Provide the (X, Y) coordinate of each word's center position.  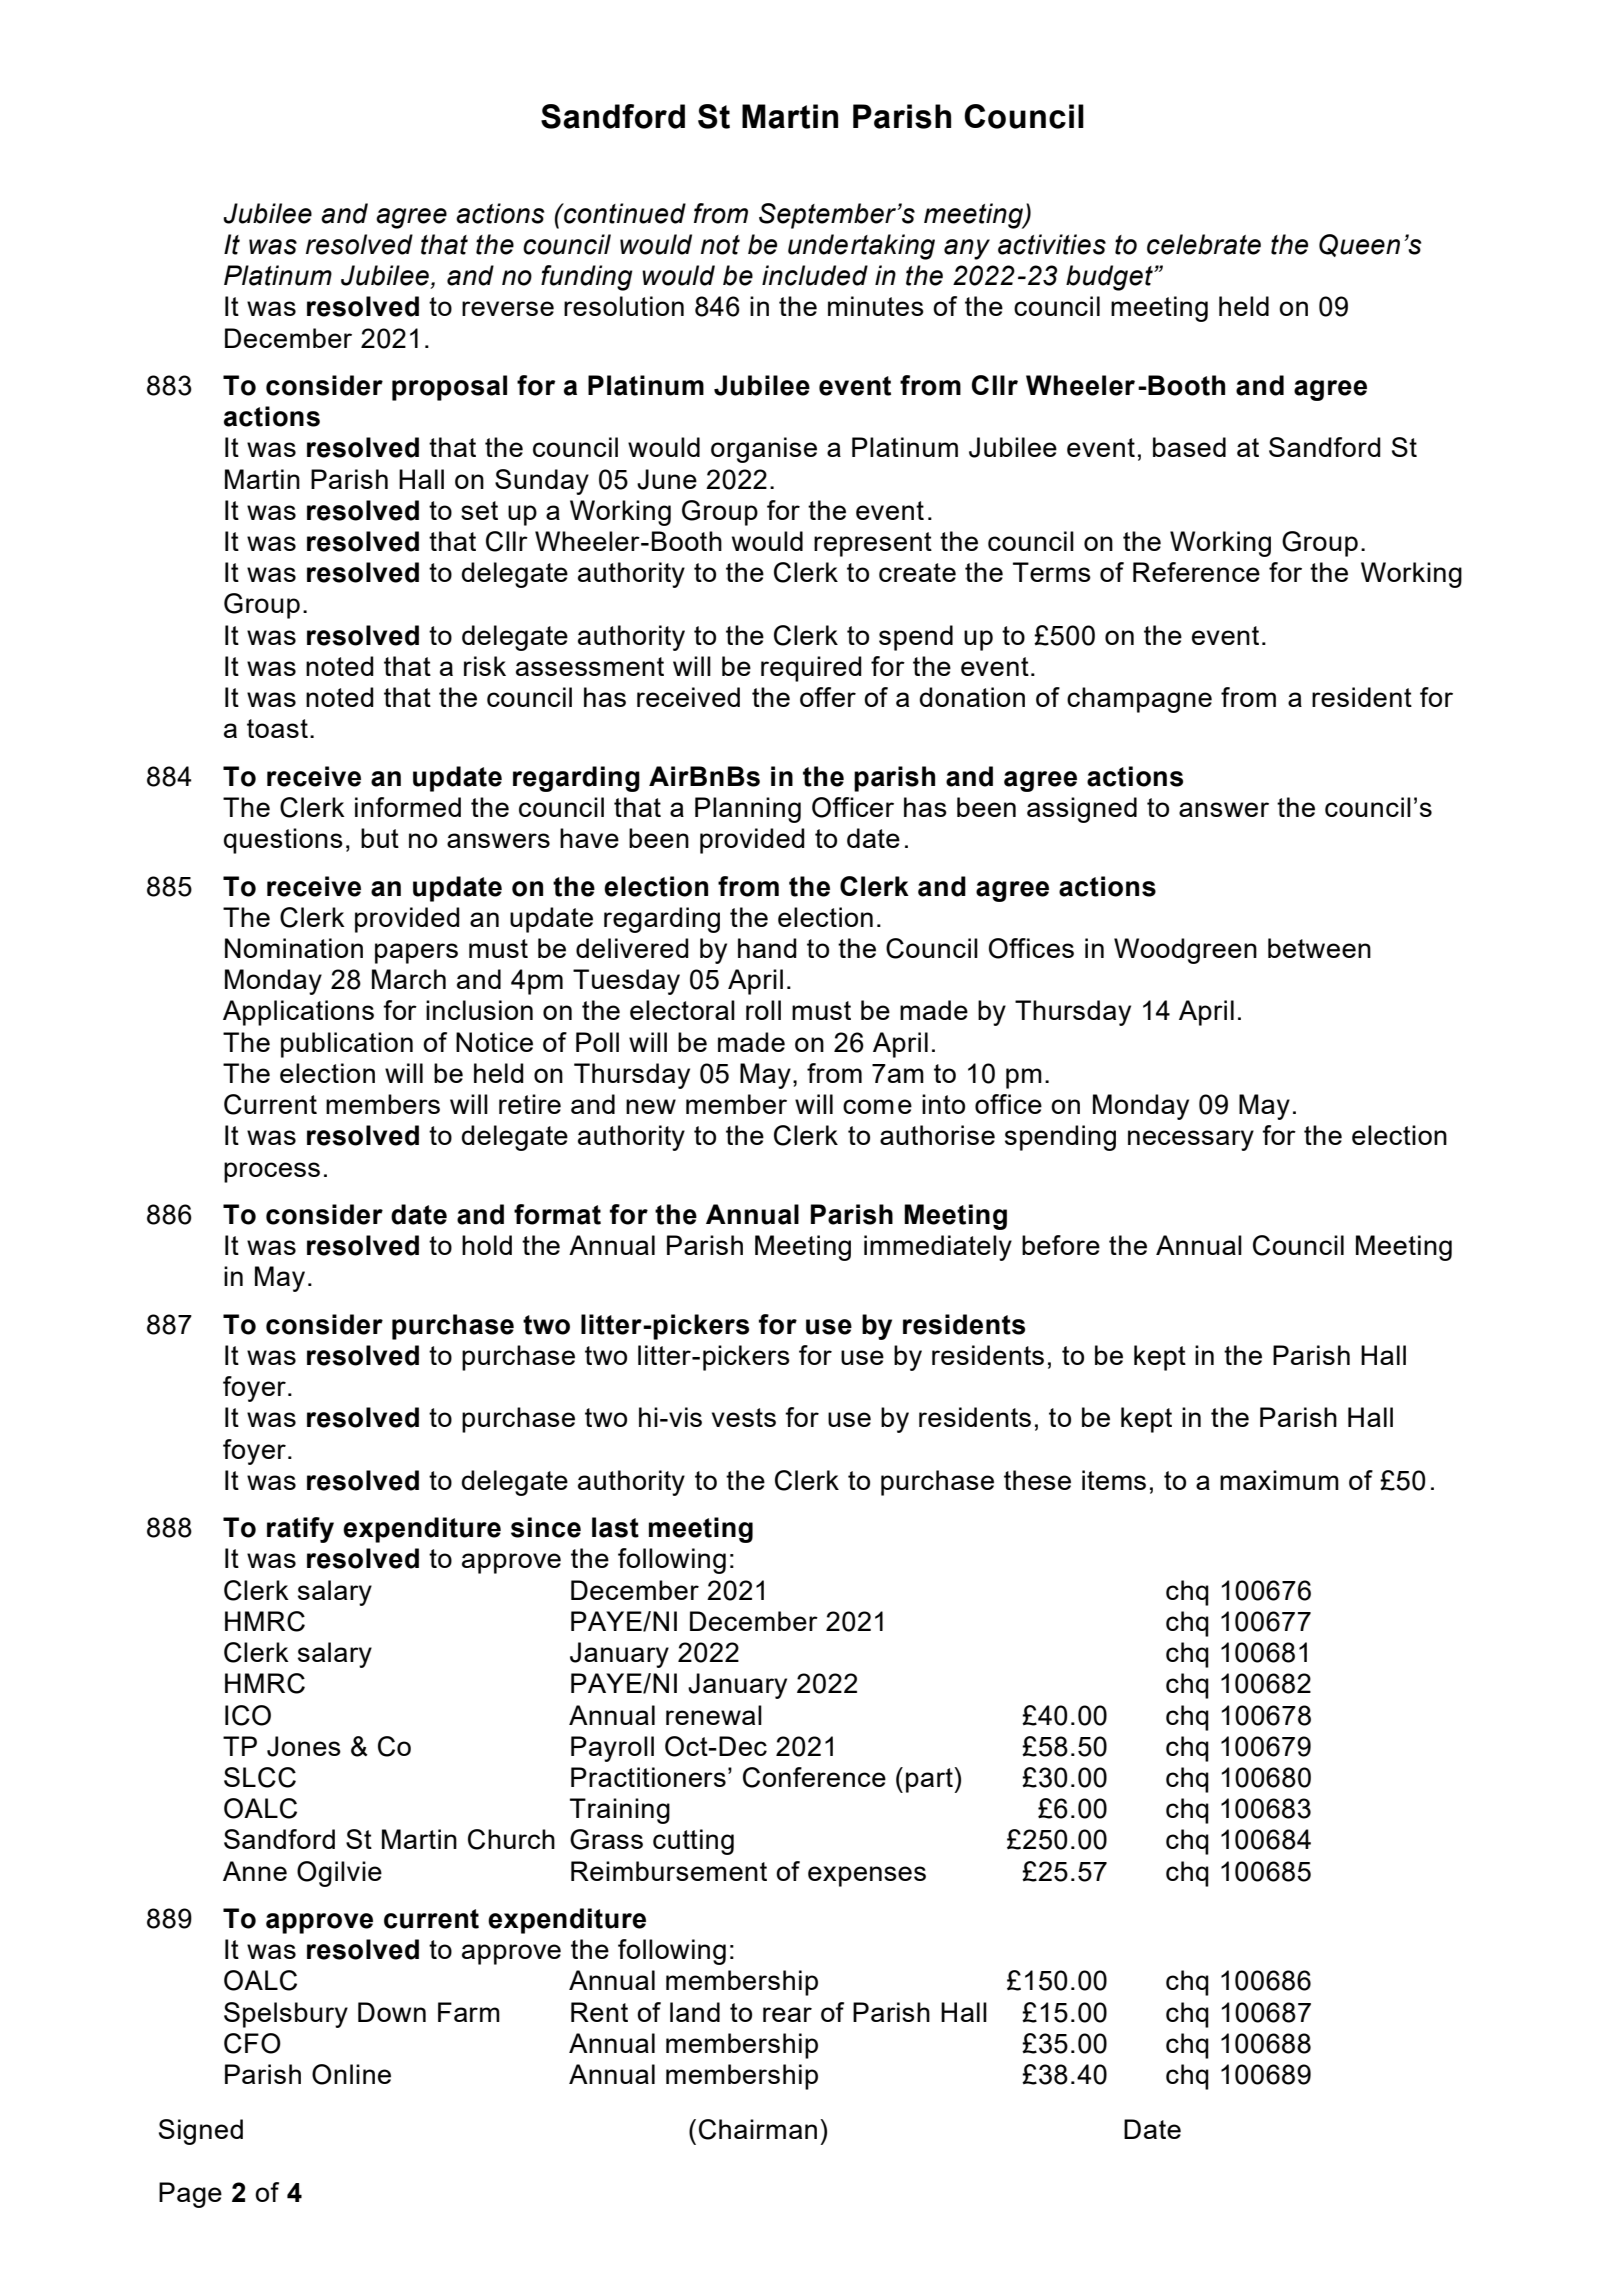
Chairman (758, 2129)
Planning (748, 810)
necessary (1191, 1140)
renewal (714, 1715)
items (1114, 1480)
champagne (1139, 700)
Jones (304, 1746)
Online (351, 2074)
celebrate (1204, 244)
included (815, 275)
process (272, 1172)
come (877, 1106)
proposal (449, 388)
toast (277, 728)
